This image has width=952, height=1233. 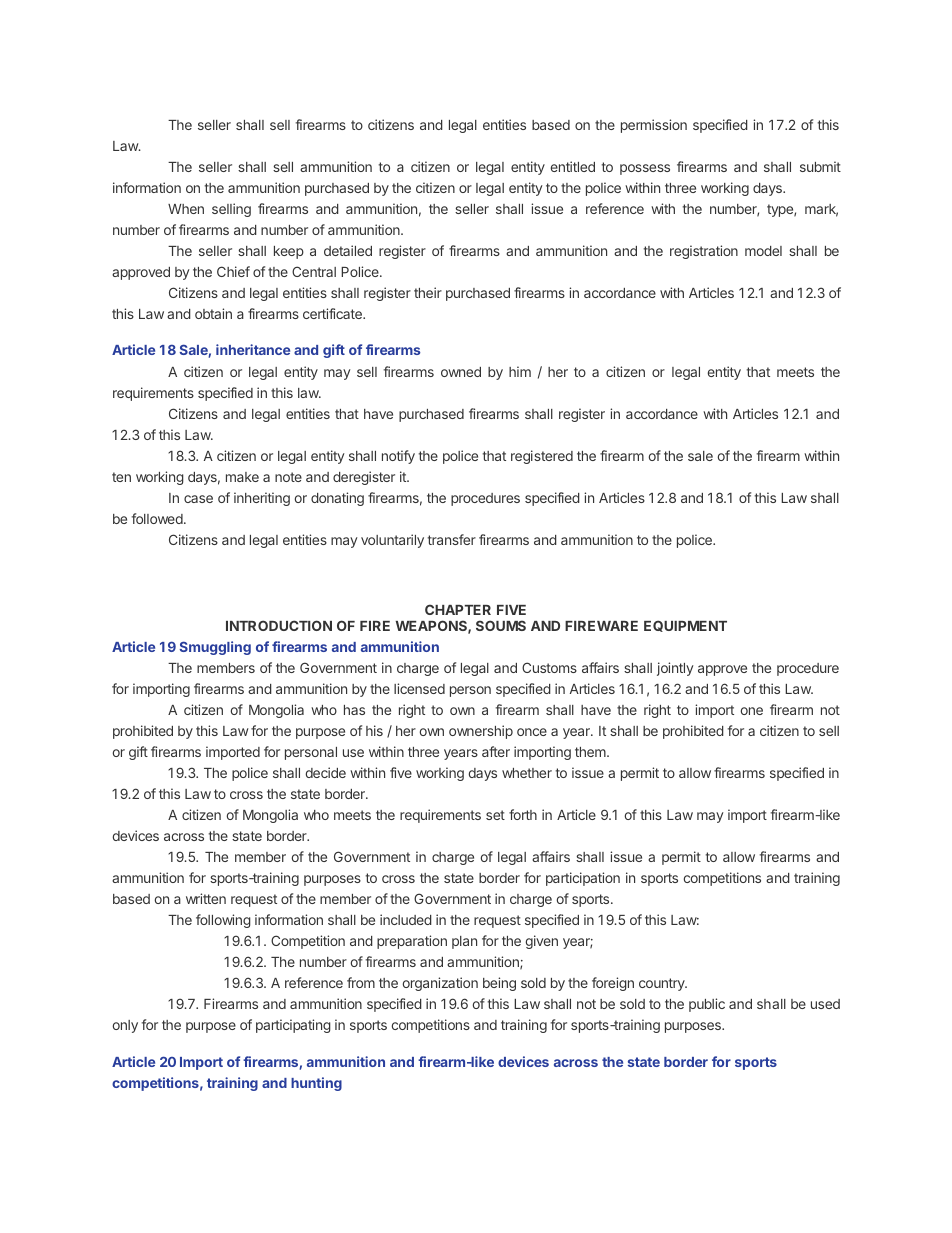 I want to click on EQUIPMENT, so click(x=685, y=626).
